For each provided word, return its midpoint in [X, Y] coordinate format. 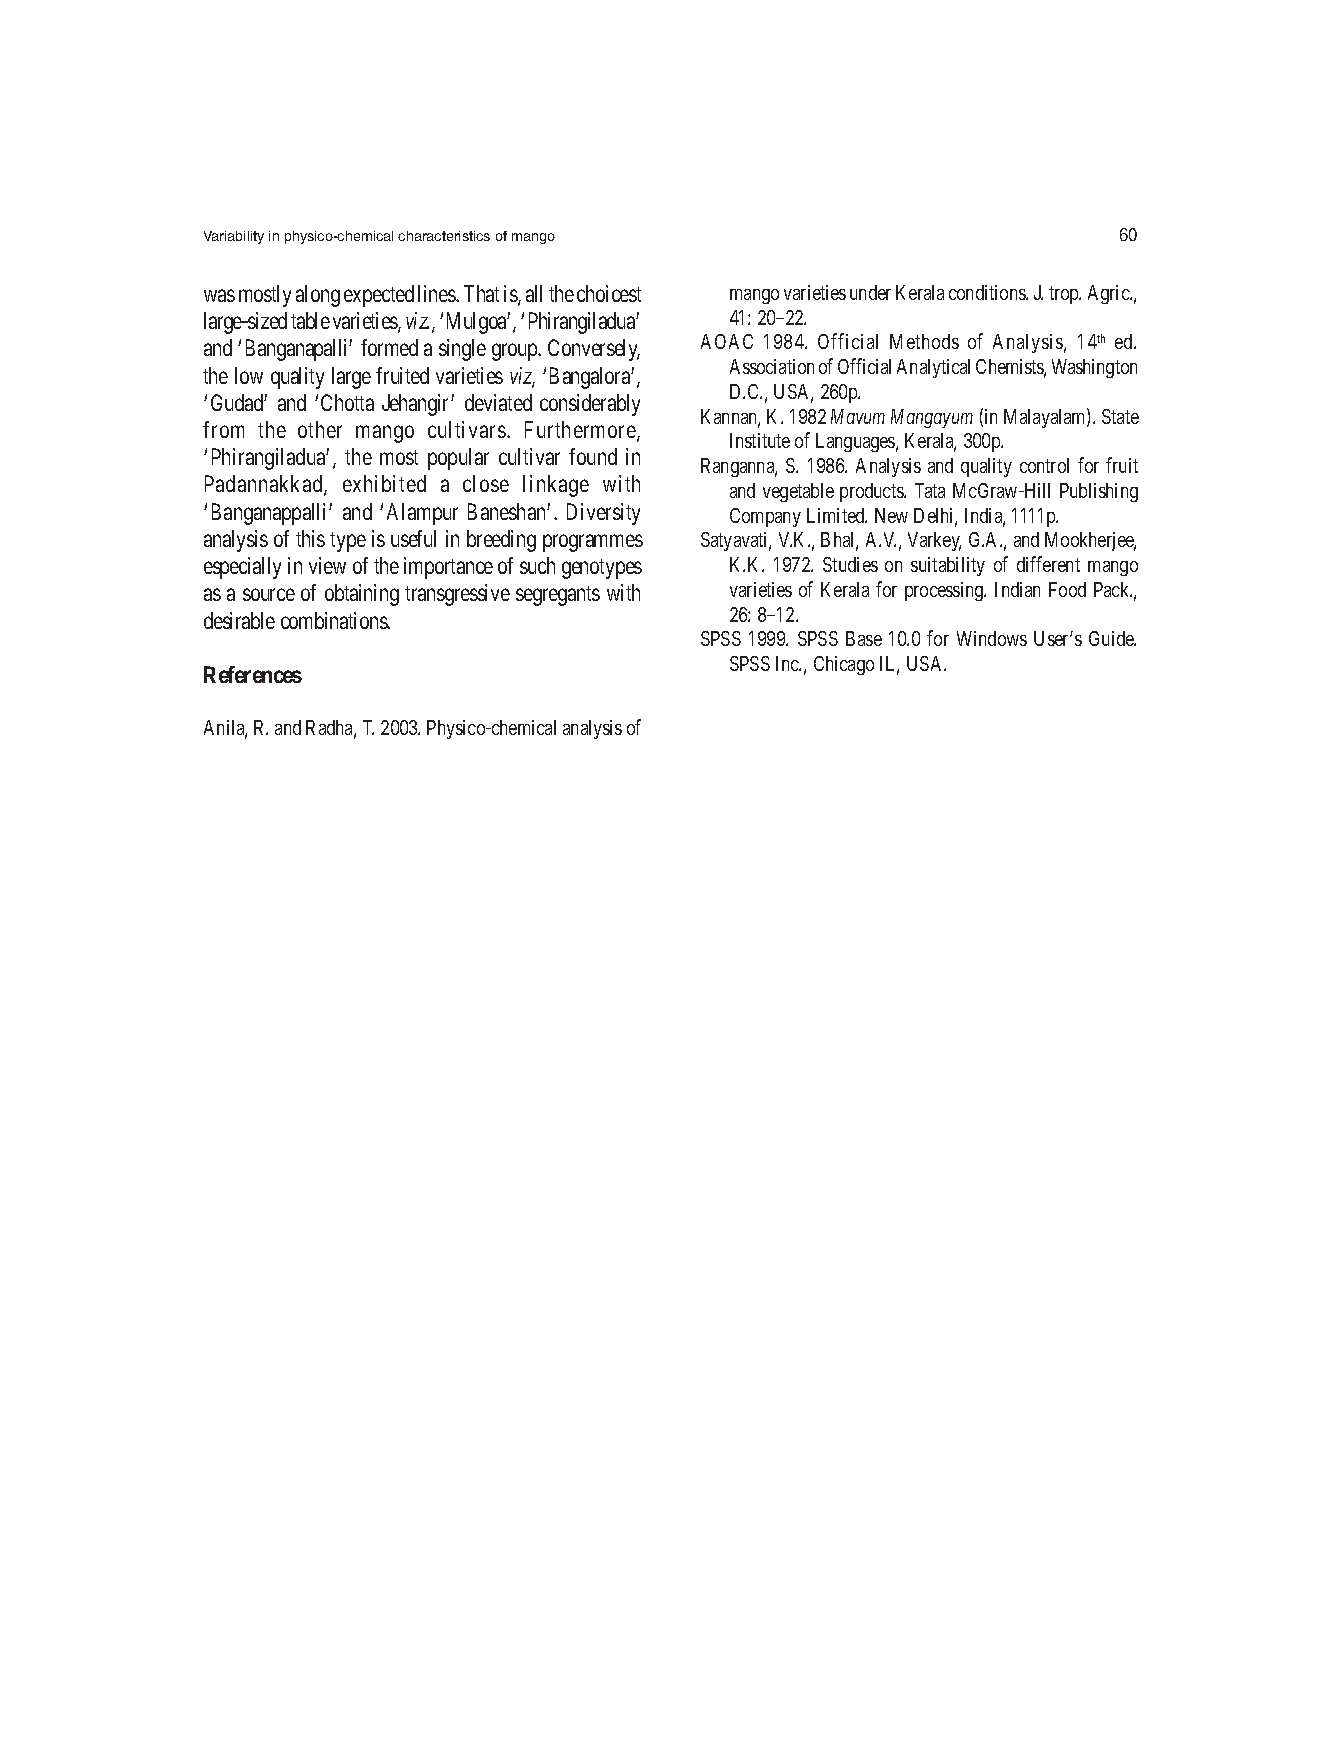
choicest [609, 293]
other [320, 429]
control [1044, 465]
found [593, 456]
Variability [234, 237]
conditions [988, 292]
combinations [335, 620]
